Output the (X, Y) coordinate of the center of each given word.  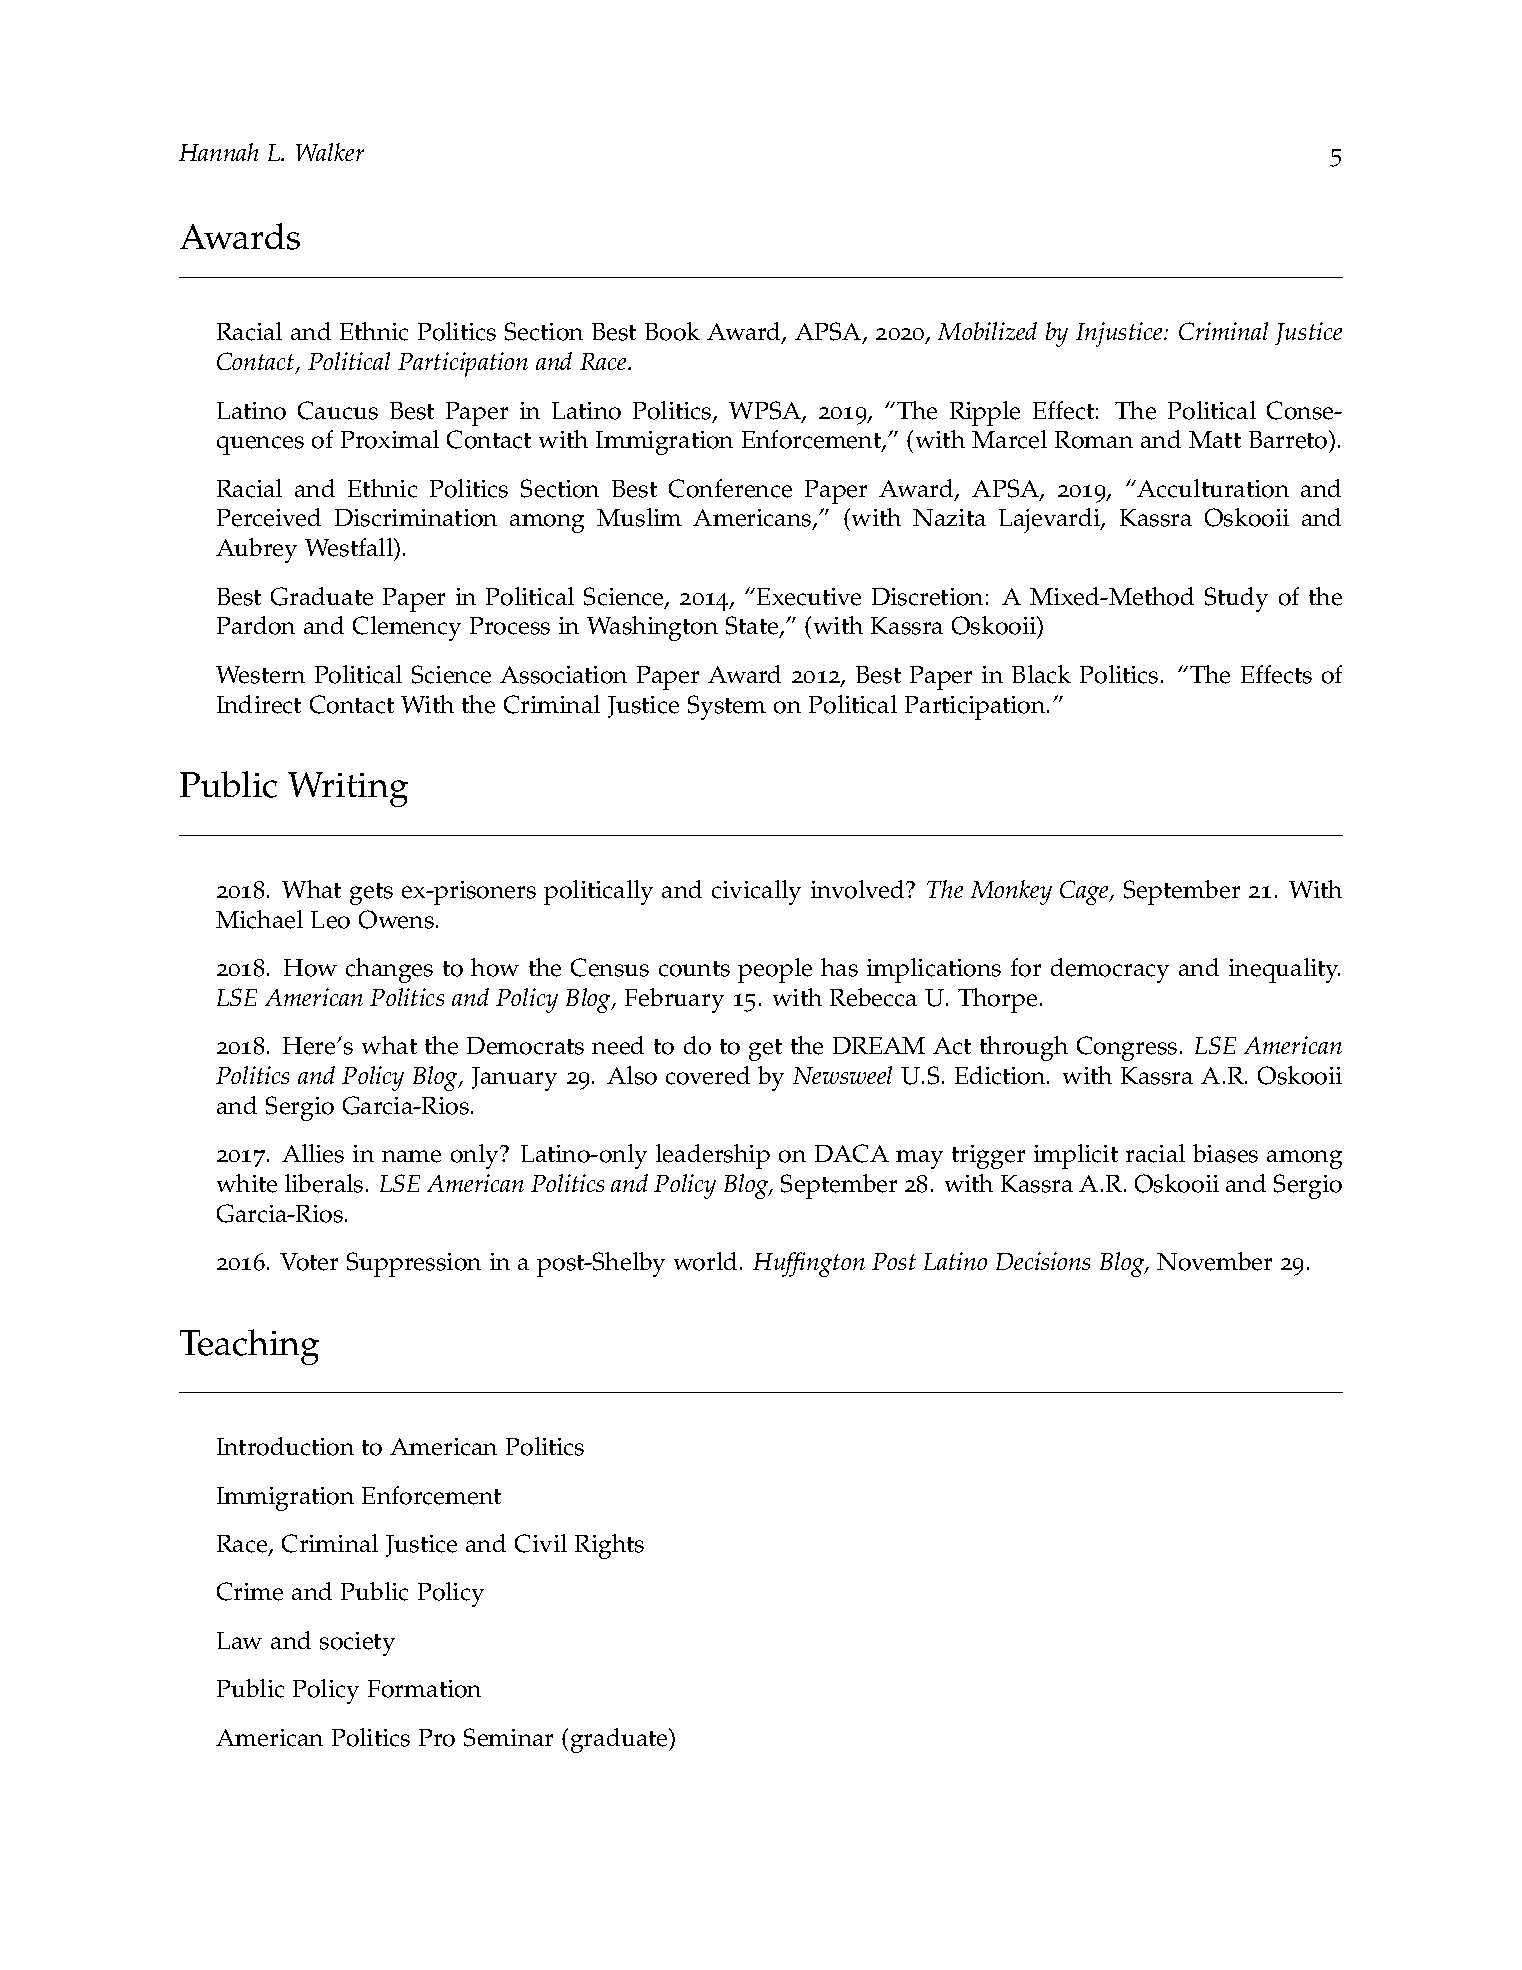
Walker (330, 152)
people (775, 970)
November (1214, 1261)
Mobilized (987, 331)
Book (672, 331)
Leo (330, 920)
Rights (609, 1546)
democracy (1110, 970)
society (357, 1644)
